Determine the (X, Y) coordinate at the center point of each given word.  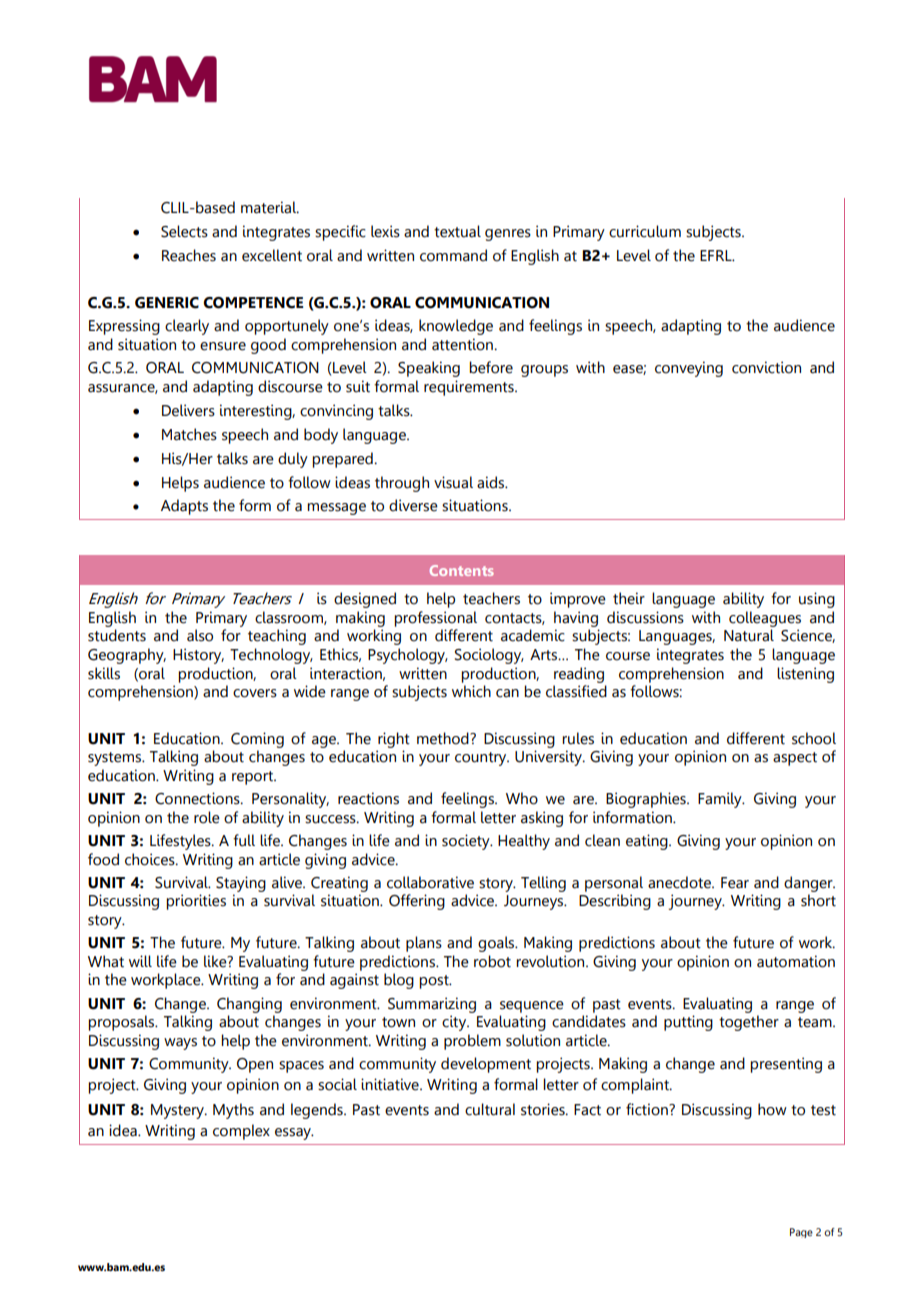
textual (457, 231)
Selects (184, 231)
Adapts (184, 507)
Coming (257, 740)
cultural (490, 1109)
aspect (795, 759)
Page (801, 1233)
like (216, 961)
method (444, 738)
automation (796, 961)
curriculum (645, 231)
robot (492, 961)
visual (453, 482)
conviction (766, 367)
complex (241, 1132)
